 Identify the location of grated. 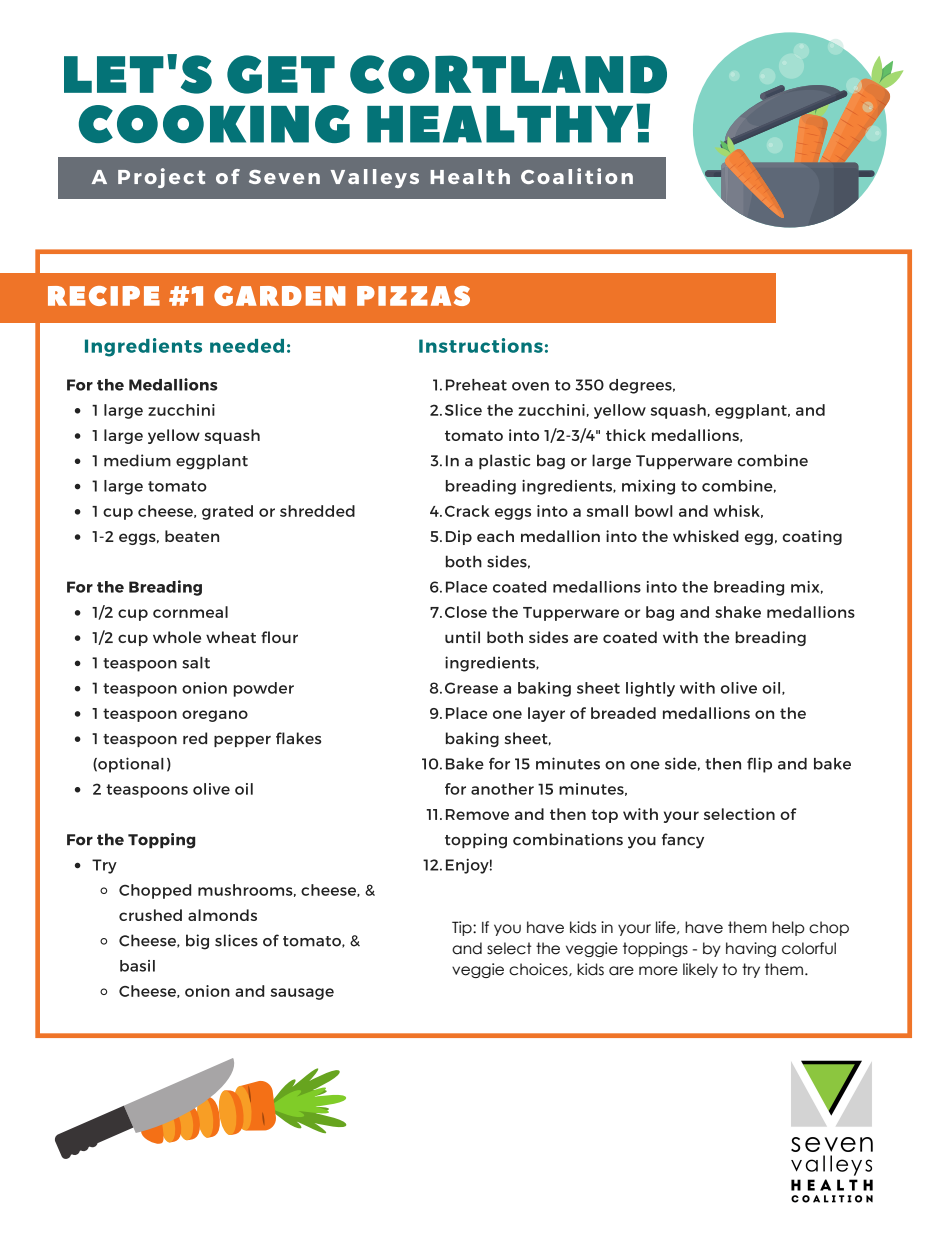
(227, 512).
